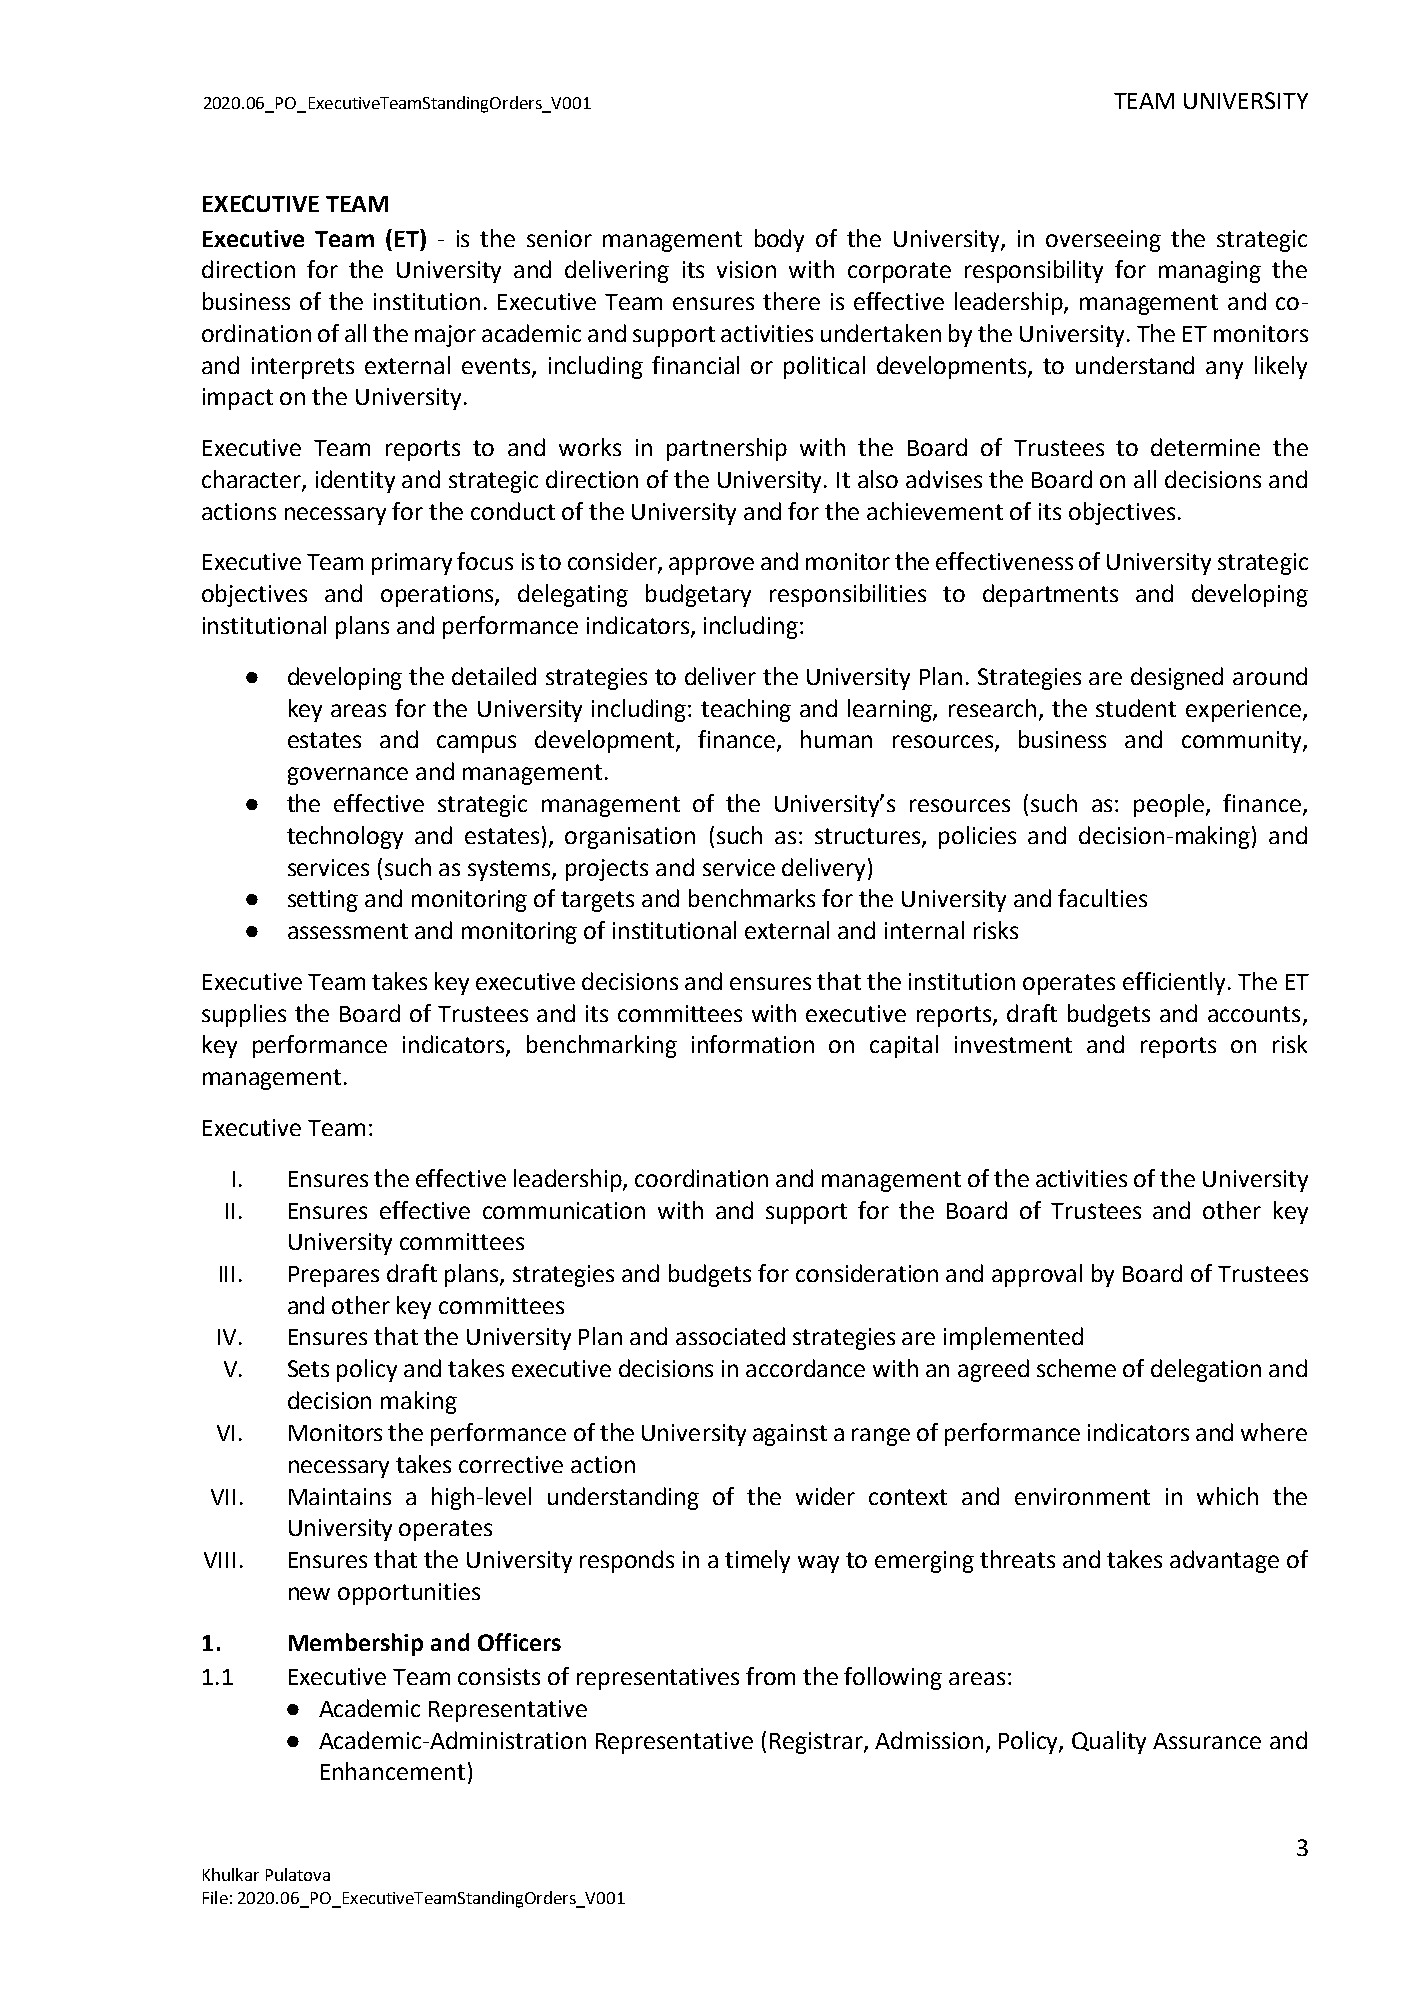 The height and width of the document is (1993, 1409). What do you see at coordinates (1210, 272) in the document?
I see `managing` at bounding box center [1210, 272].
